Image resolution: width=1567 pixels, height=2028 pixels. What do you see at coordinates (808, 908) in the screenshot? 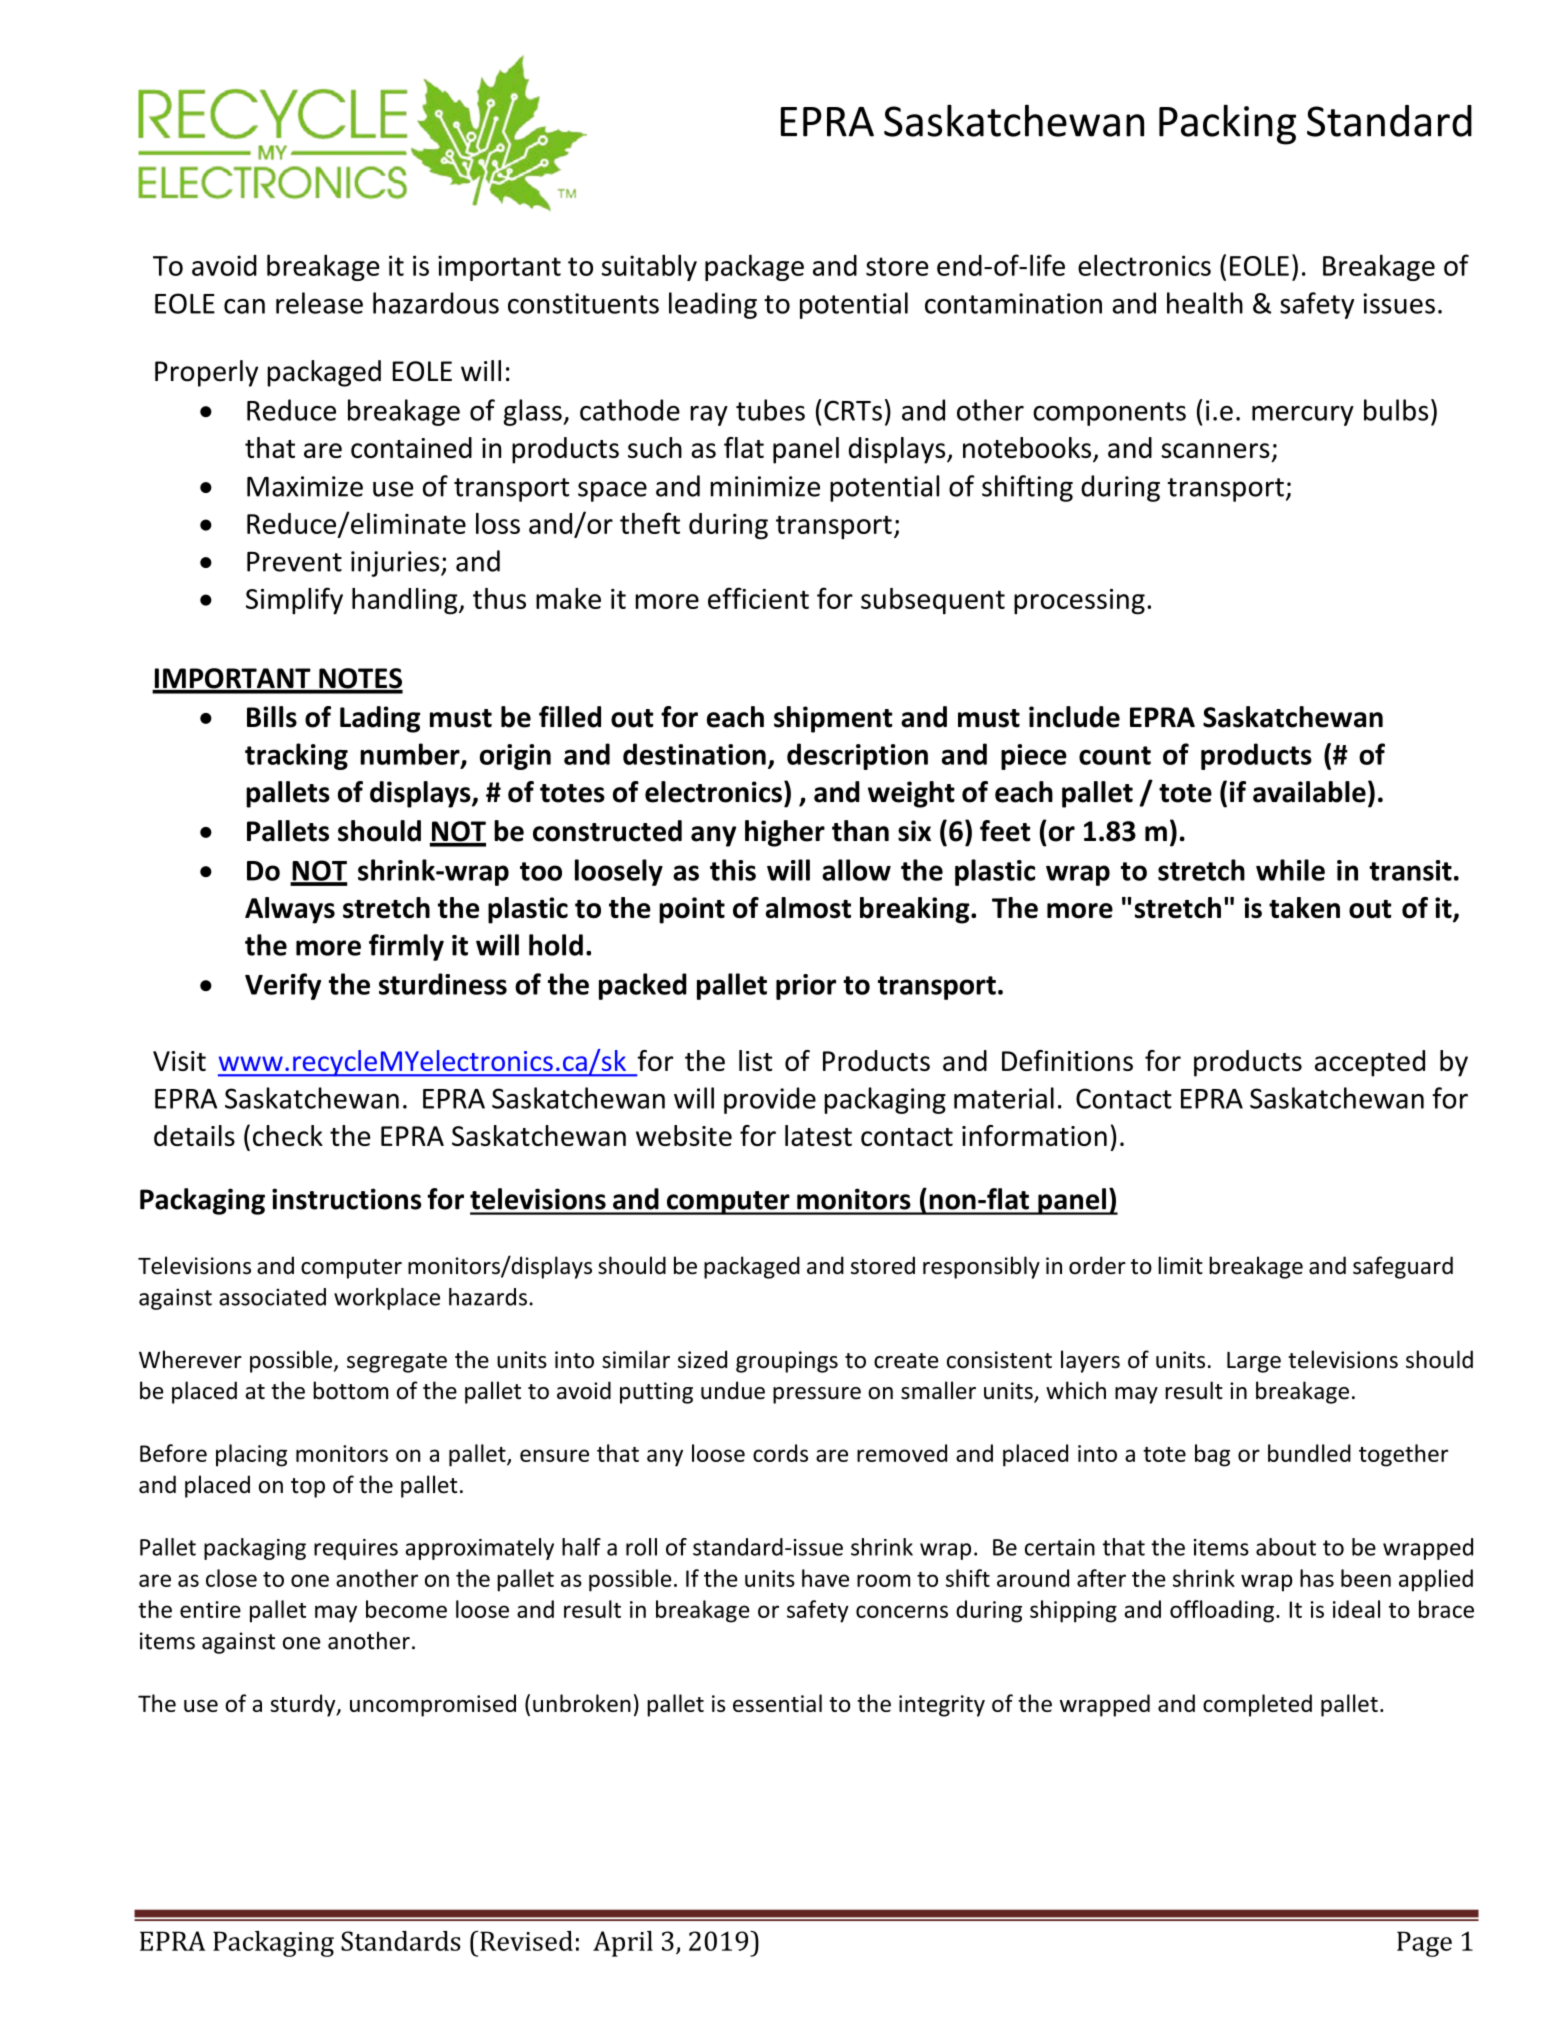
I see `almost` at bounding box center [808, 908].
